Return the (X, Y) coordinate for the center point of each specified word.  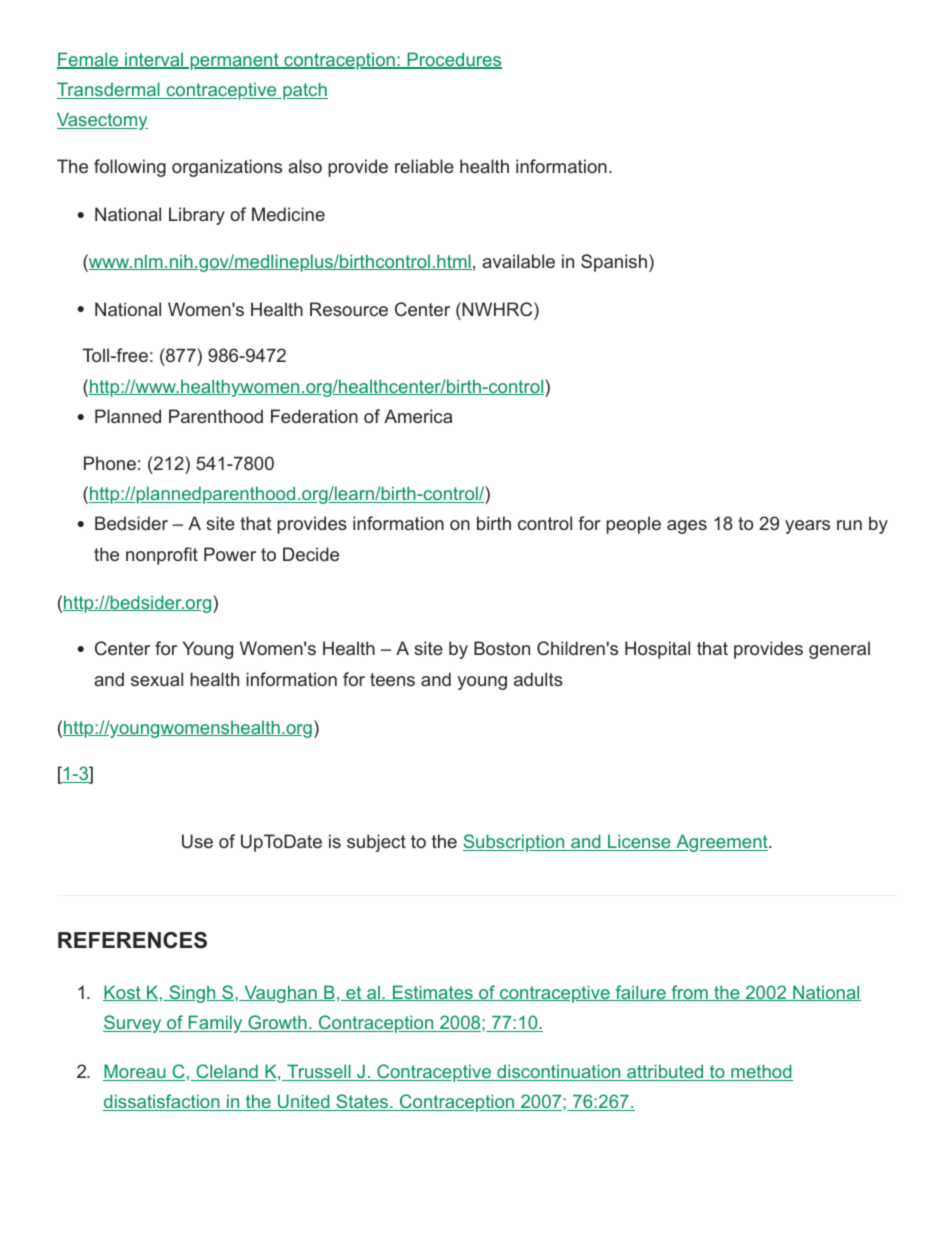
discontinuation (559, 1072)
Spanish (614, 263)
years (807, 527)
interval (154, 60)
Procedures (453, 60)
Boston (502, 648)
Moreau (135, 1072)
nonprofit (162, 556)
